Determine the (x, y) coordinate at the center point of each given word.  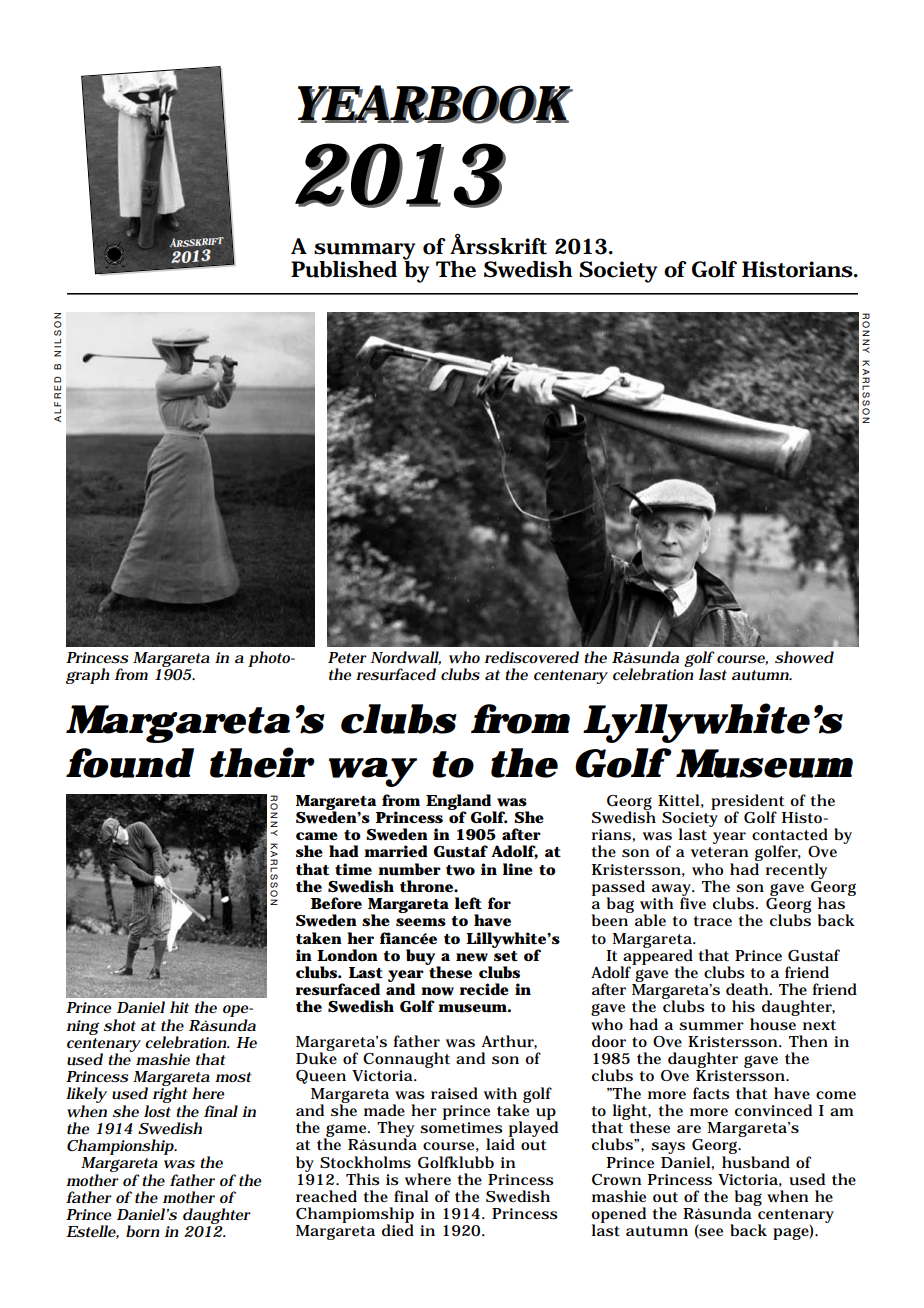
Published (344, 269)
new (472, 957)
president (748, 803)
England (459, 803)
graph (87, 676)
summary (364, 252)
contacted (790, 834)
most (233, 1077)
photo (270, 659)
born (143, 1231)
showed (804, 657)
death (748, 989)
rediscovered (532, 657)
